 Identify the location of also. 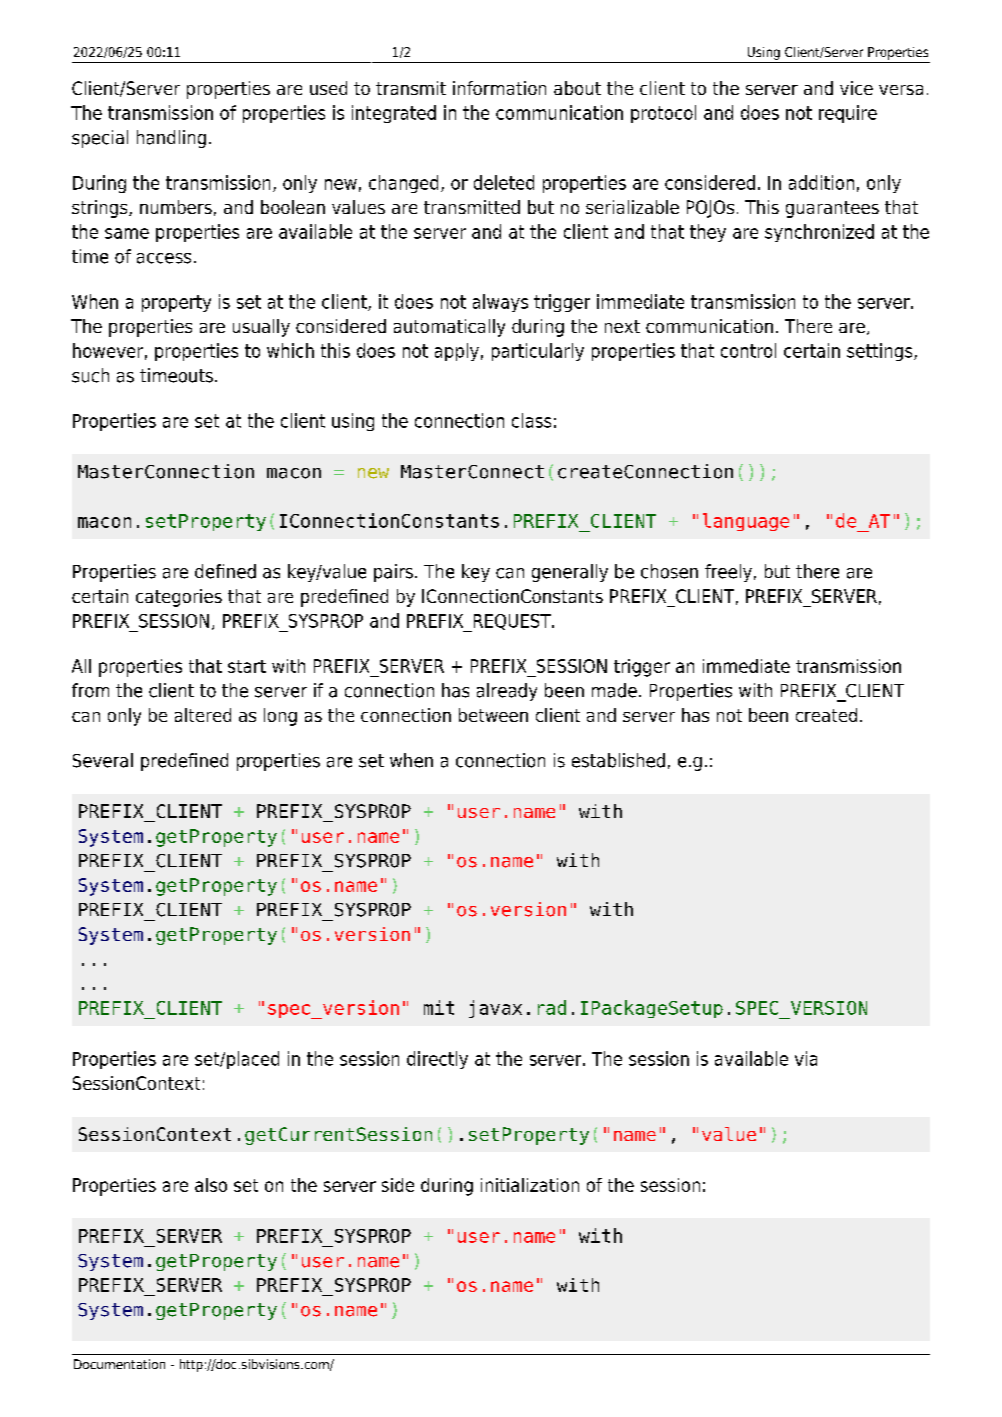
(211, 1185).
